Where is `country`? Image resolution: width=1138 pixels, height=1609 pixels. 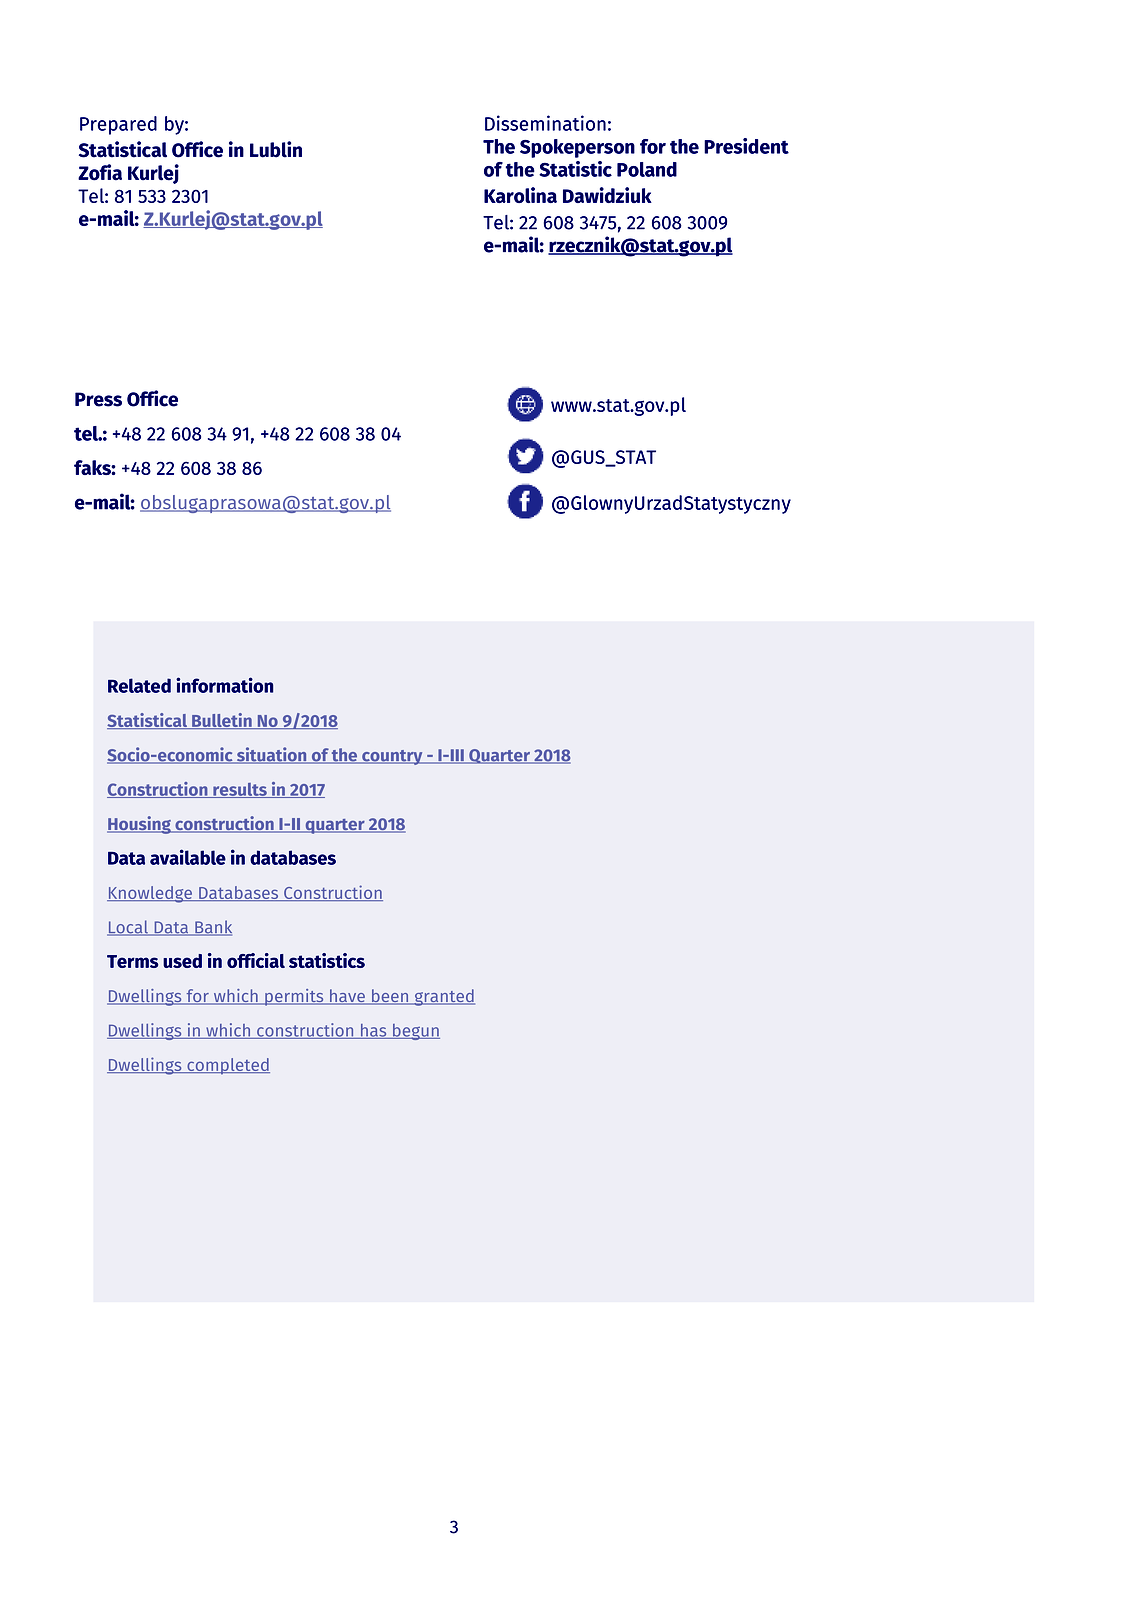 country is located at coordinates (392, 757).
